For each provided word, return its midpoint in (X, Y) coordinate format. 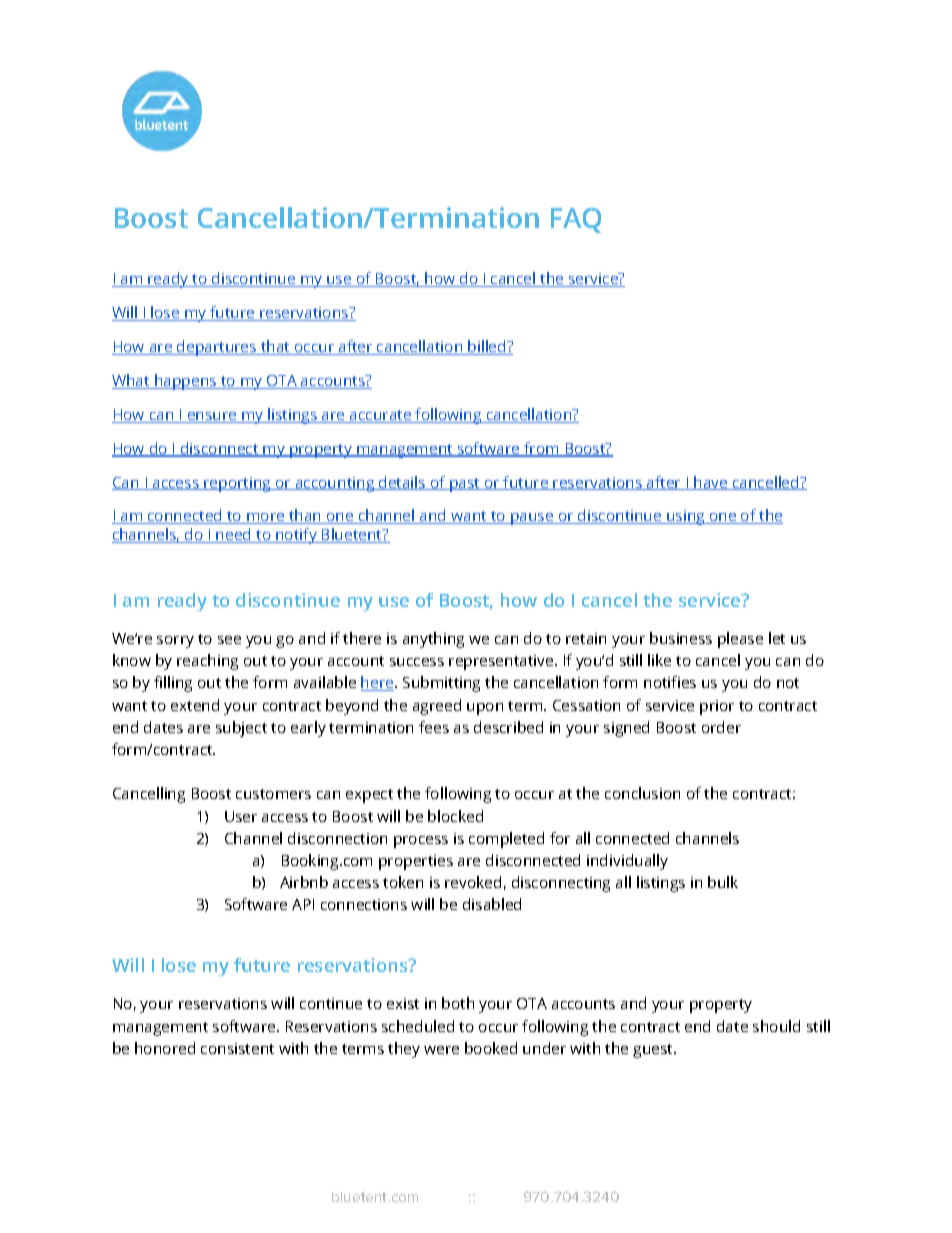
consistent (237, 1048)
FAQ (576, 220)
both (458, 1003)
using (686, 517)
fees (434, 727)
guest (654, 1051)
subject (241, 729)
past (465, 485)
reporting (237, 484)
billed (487, 347)
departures (217, 348)
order (721, 727)
